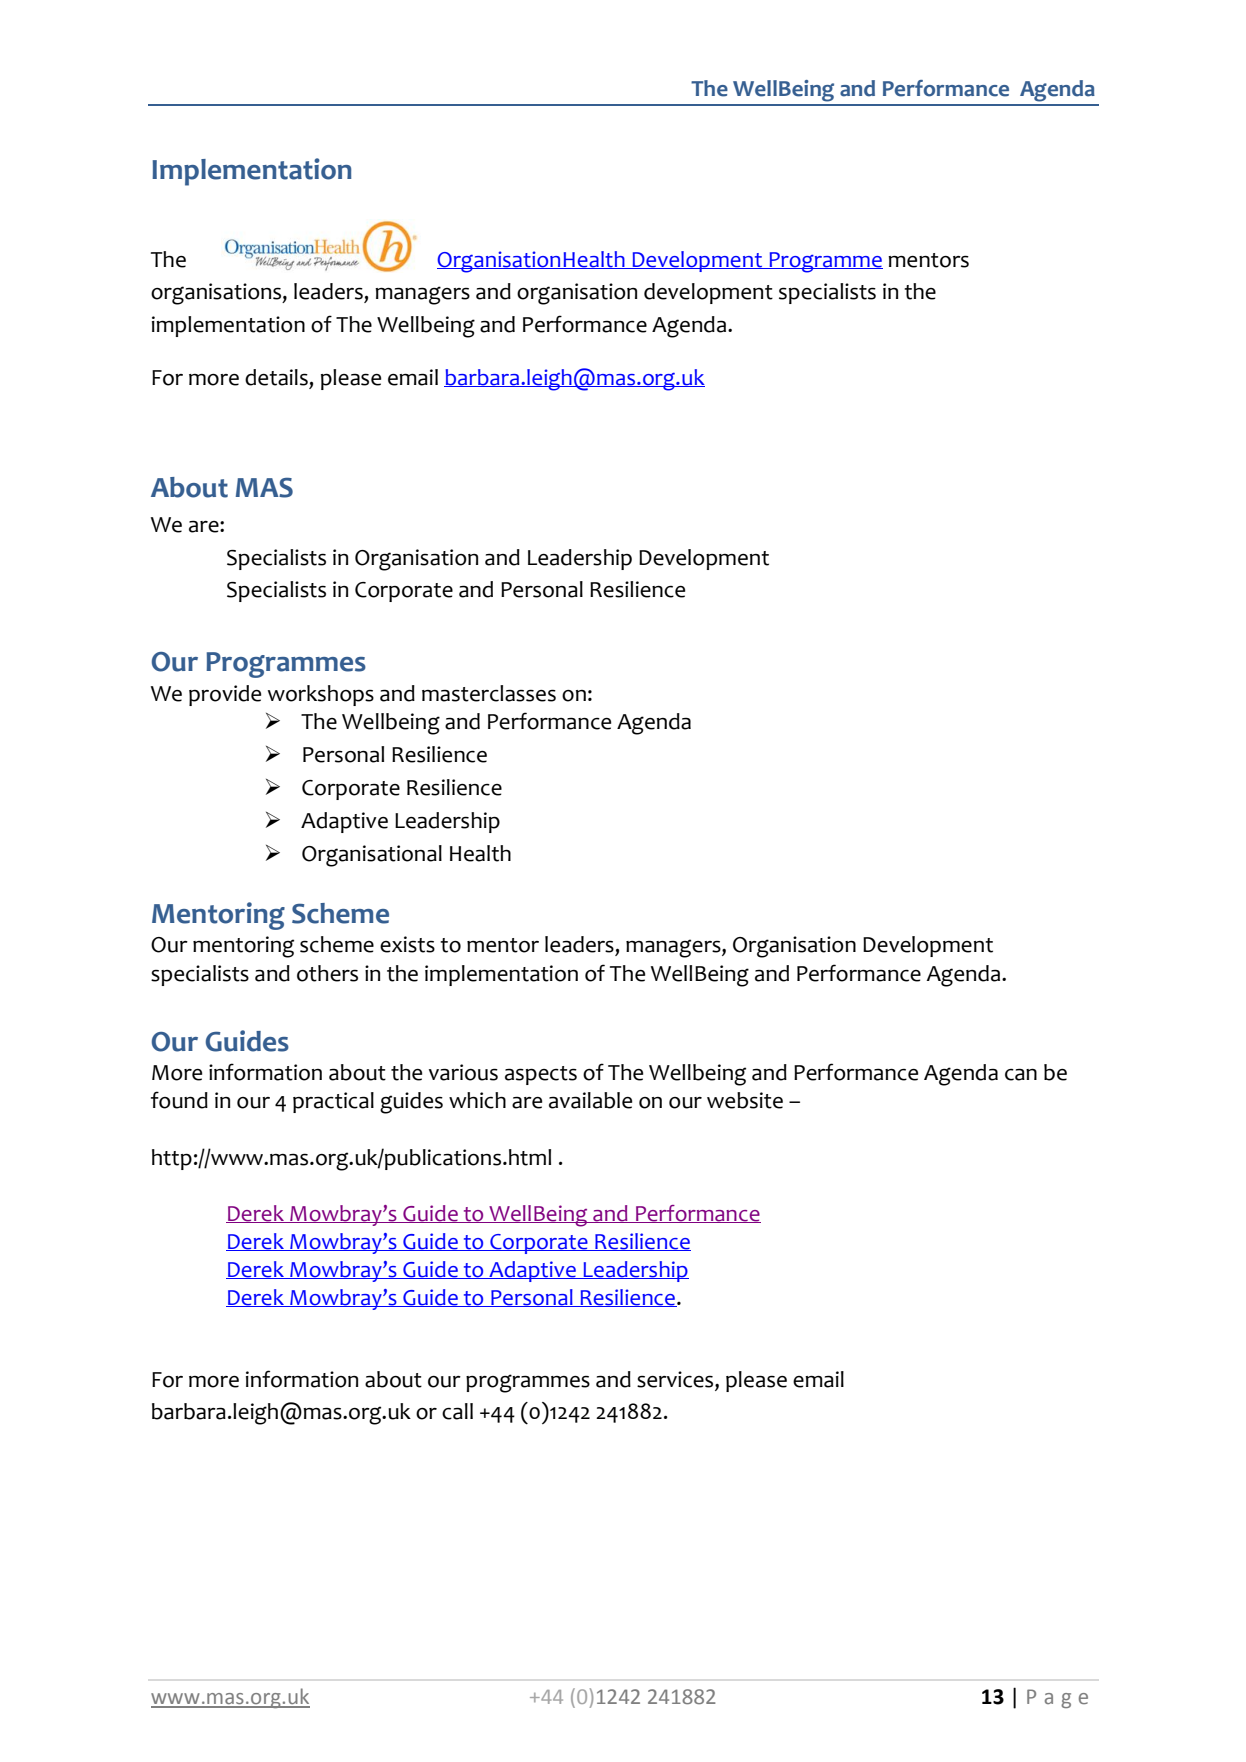  Describe the element at coordinates (489, 693) in the page. I see `masterclasses` at that location.
